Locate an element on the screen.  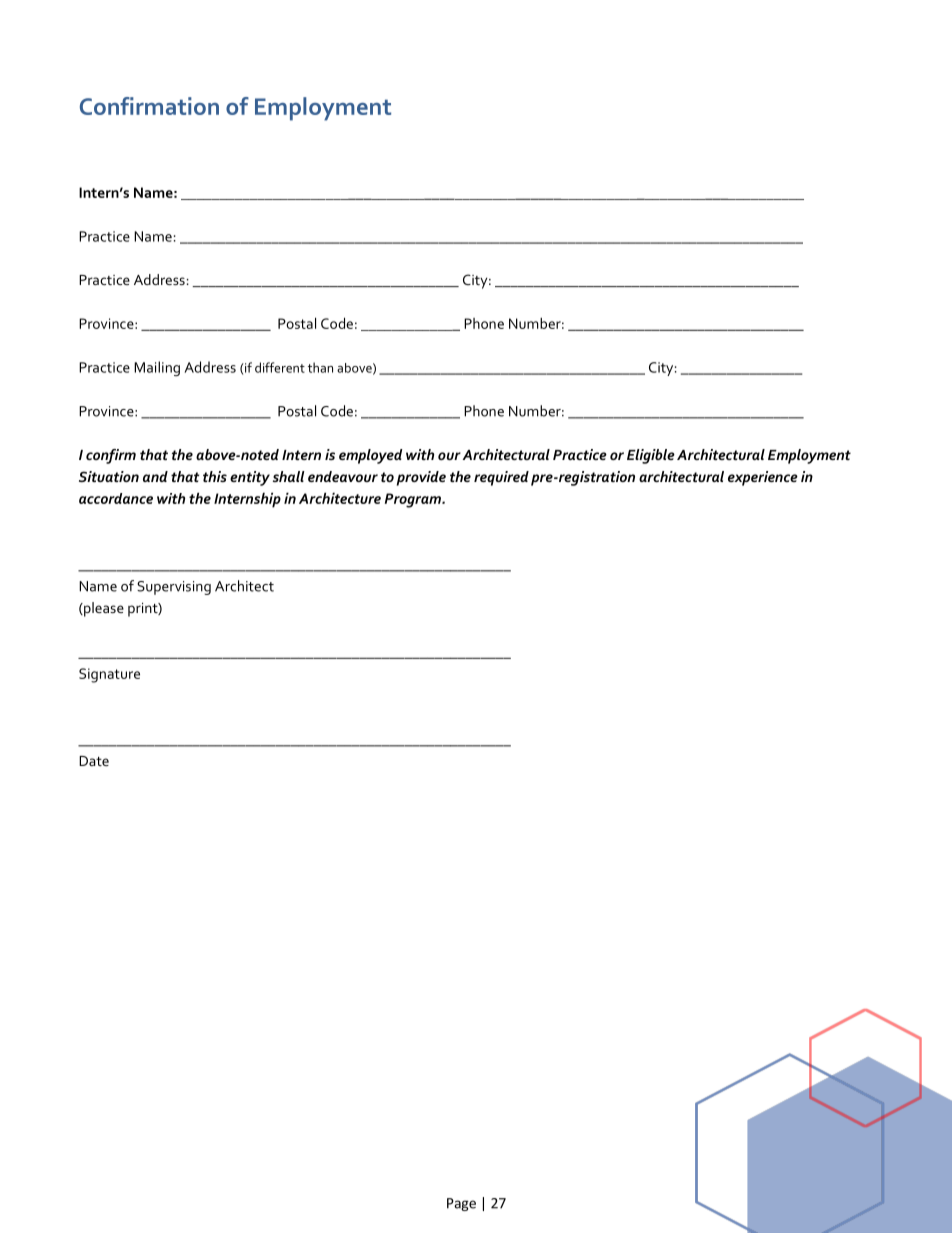
required is located at coordinates (501, 478).
